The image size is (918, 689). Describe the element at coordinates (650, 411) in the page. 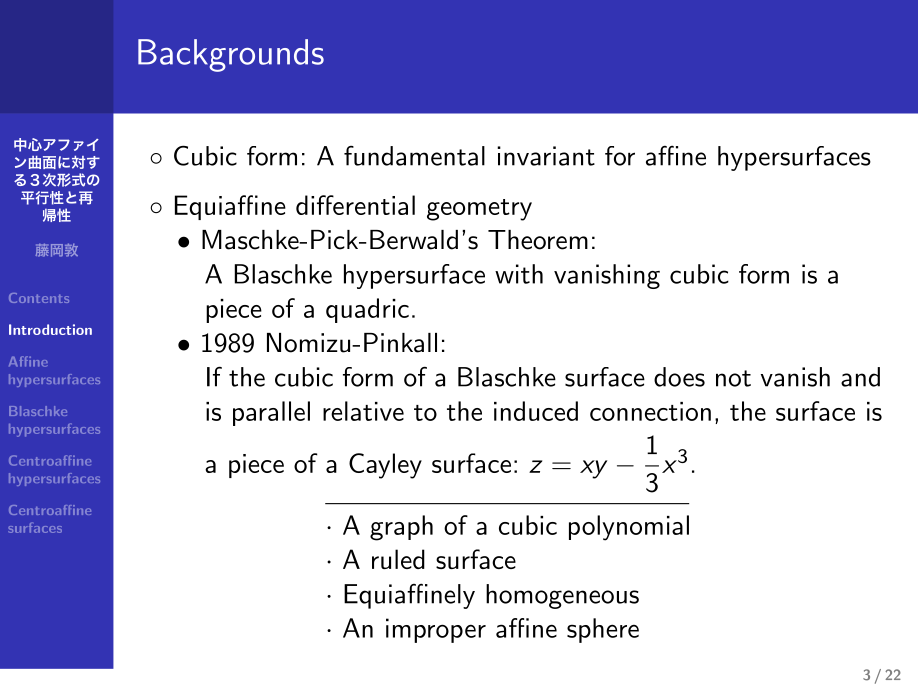

I see `connection` at that location.
